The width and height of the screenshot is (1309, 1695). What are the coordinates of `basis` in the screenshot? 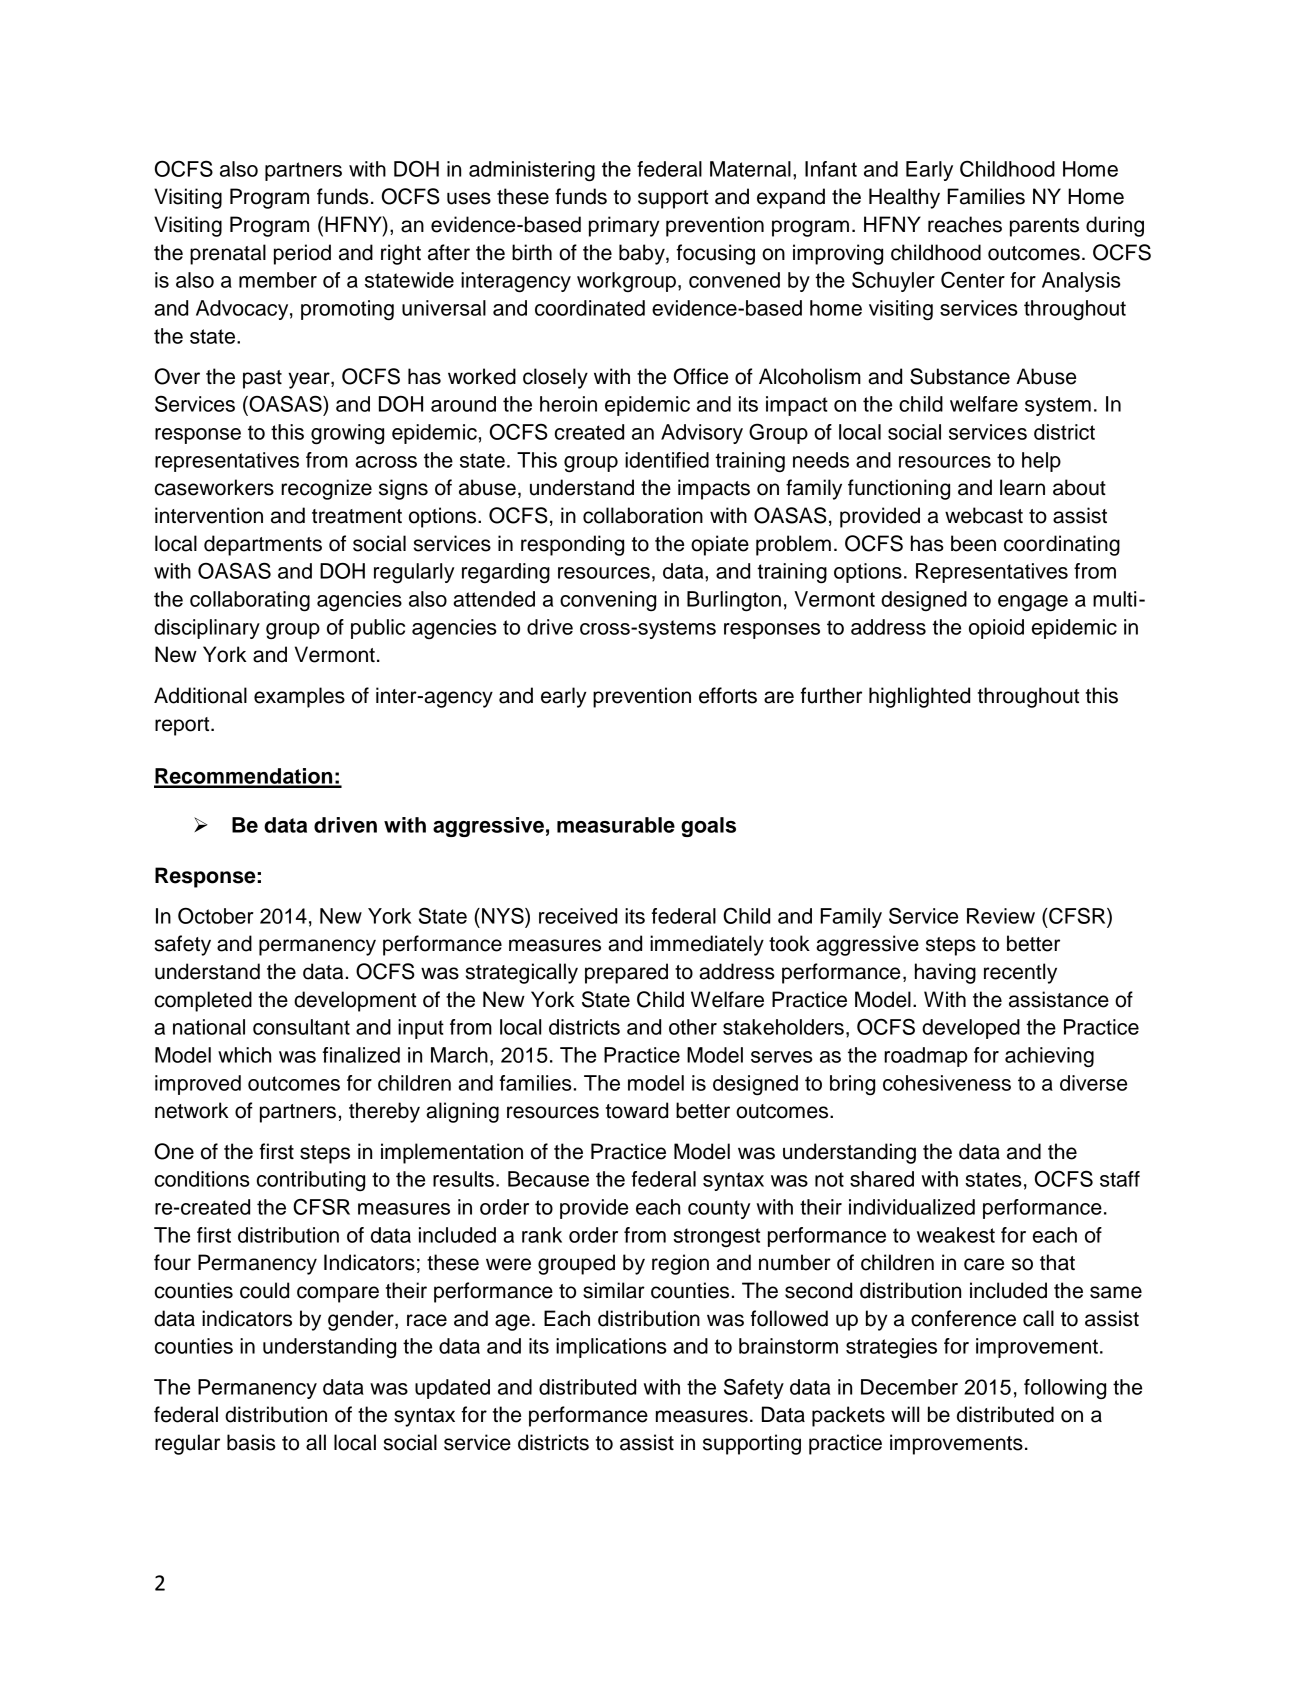 It's located at (251, 1442).
